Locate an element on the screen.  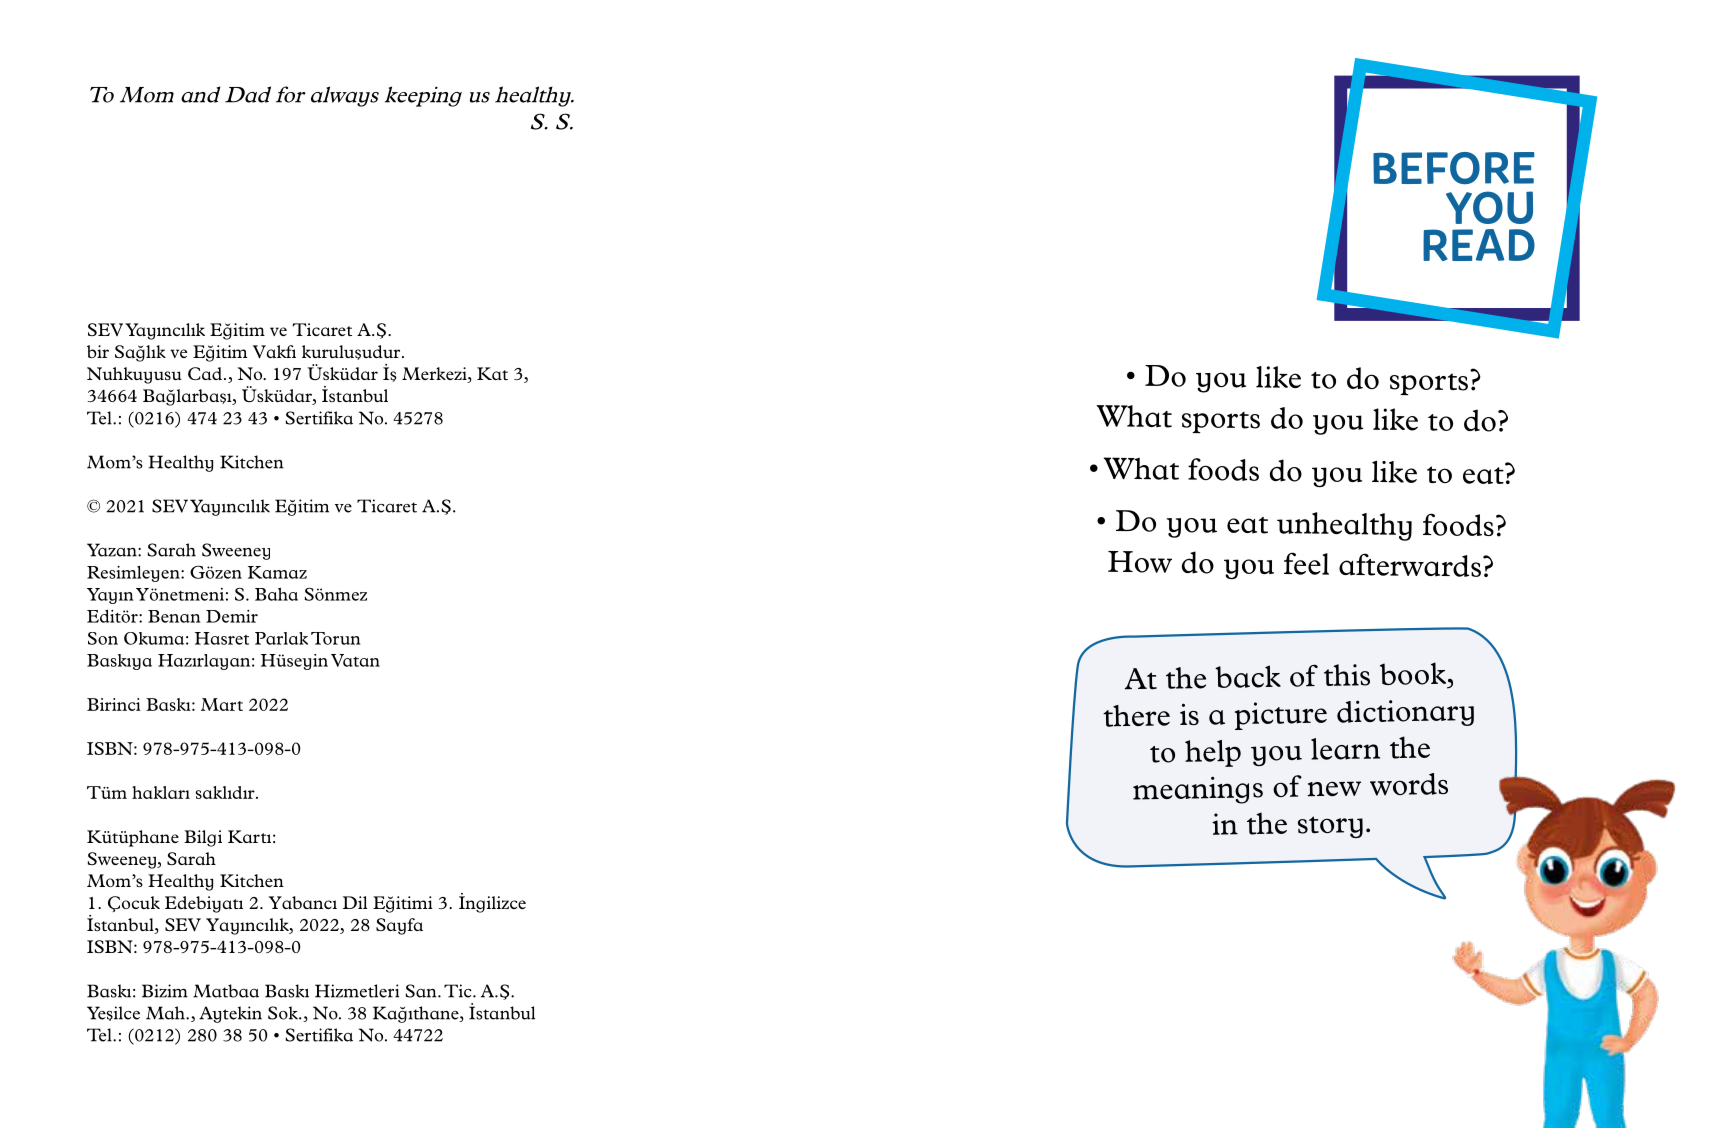
Cad is located at coordinates (205, 373).
